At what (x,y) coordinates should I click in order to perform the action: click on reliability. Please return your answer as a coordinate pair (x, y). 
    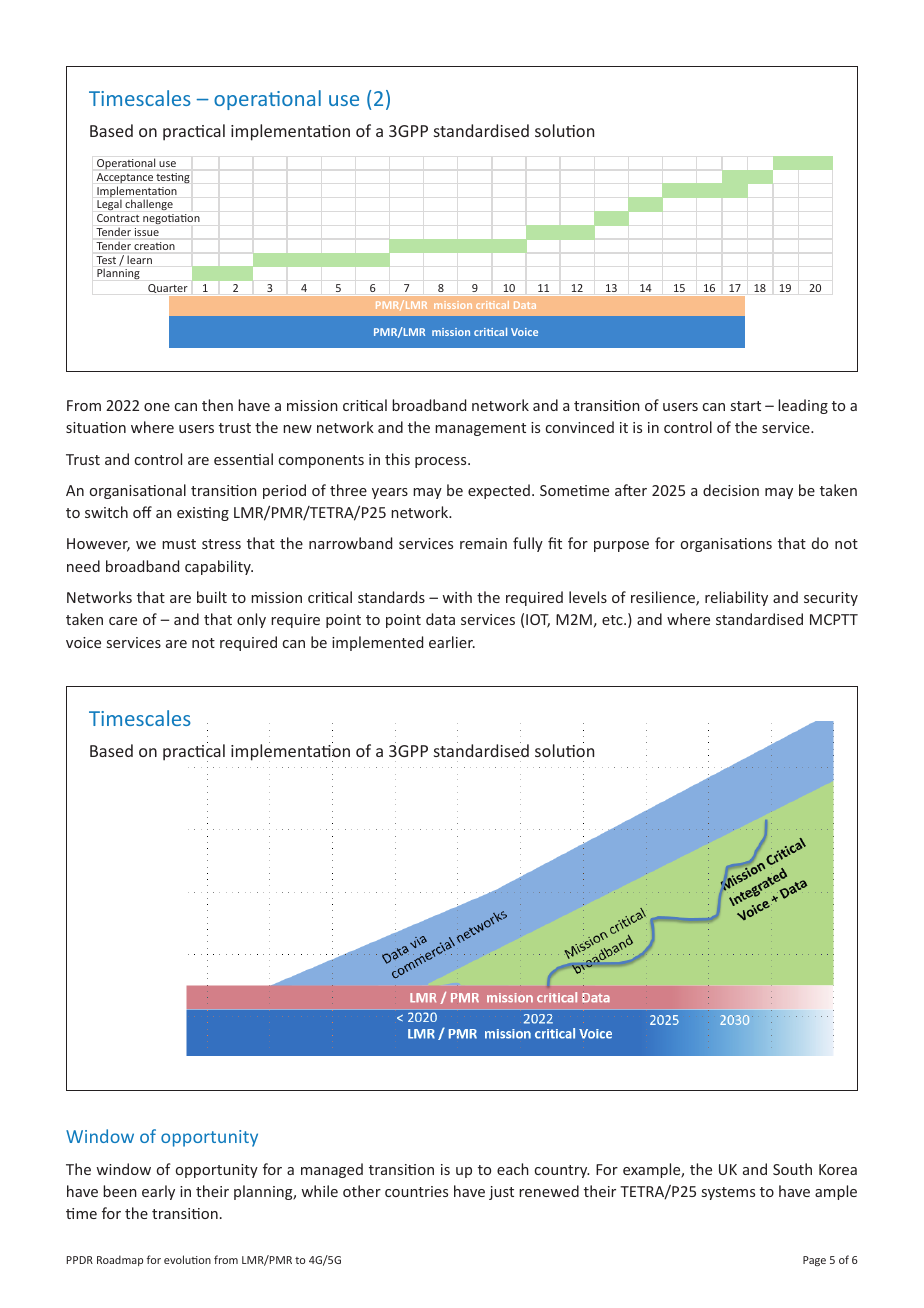
    Looking at the image, I should click on (736, 598).
